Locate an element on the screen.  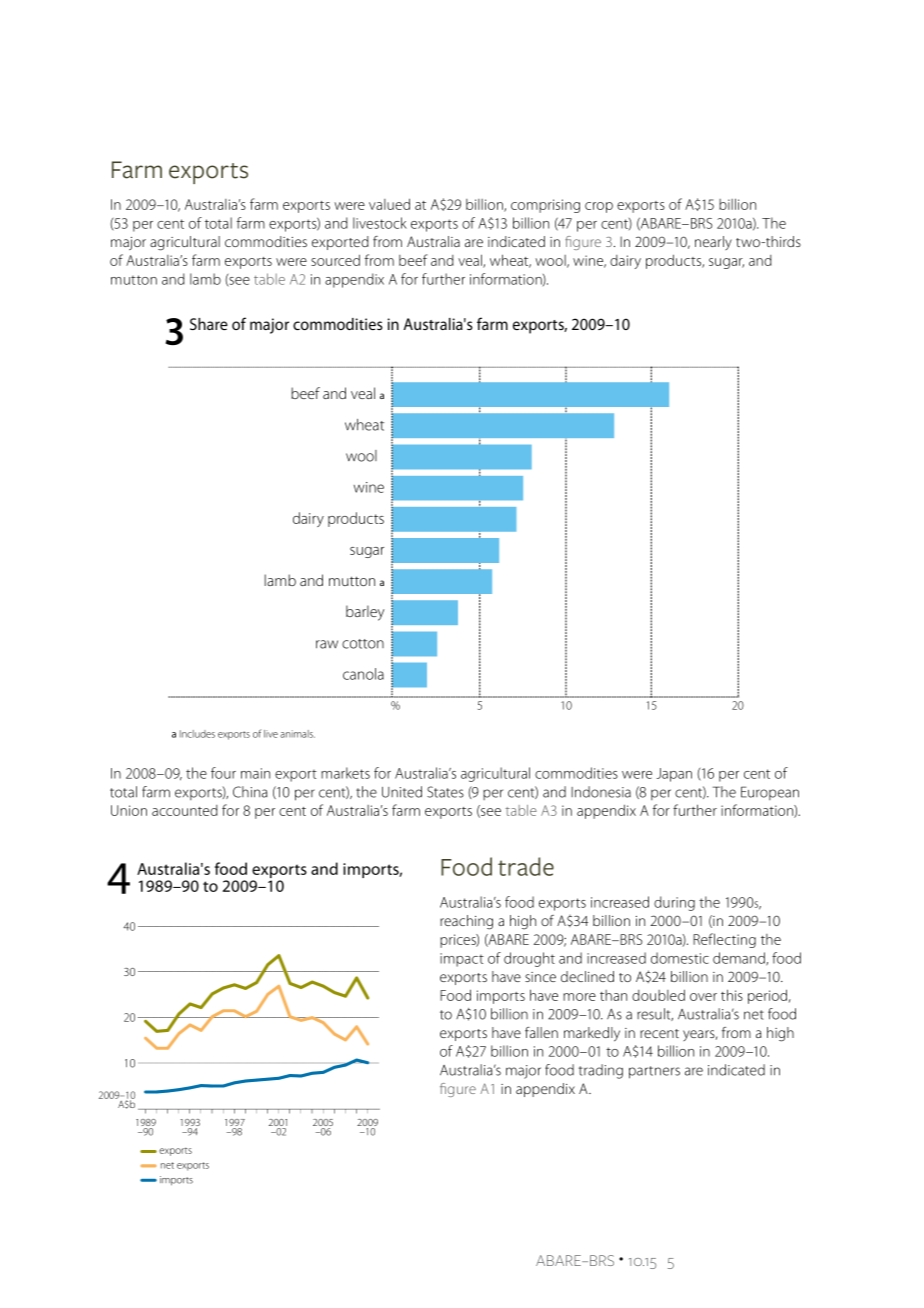
impact is located at coordinates (462, 960).
